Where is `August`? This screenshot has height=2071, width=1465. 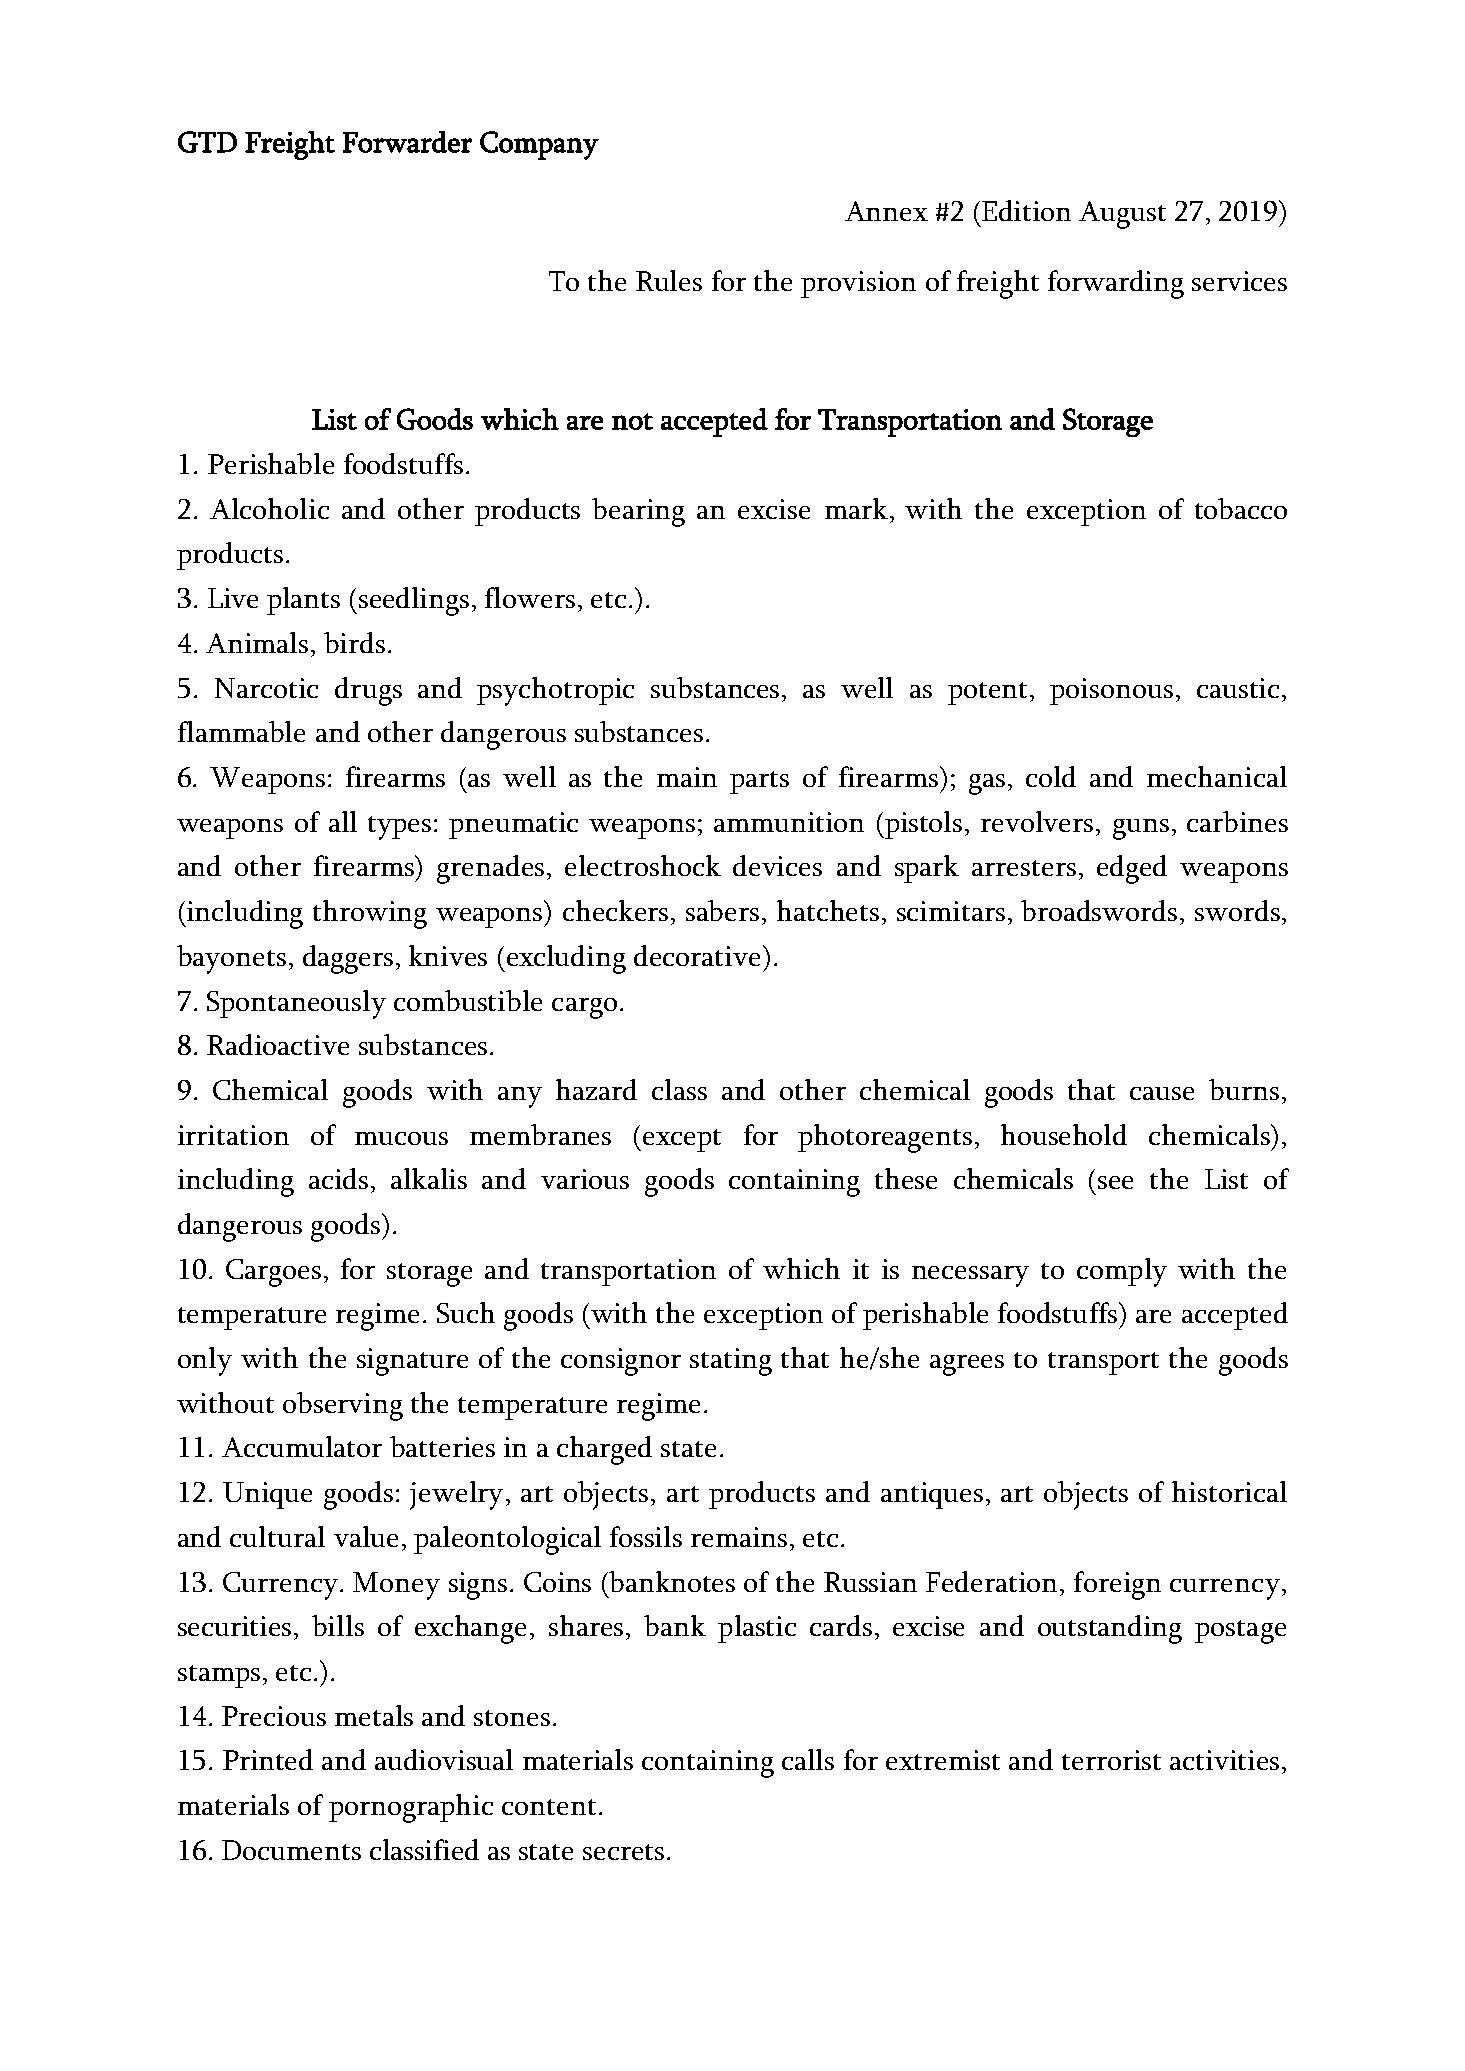
August is located at coordinates (1122, 215).
